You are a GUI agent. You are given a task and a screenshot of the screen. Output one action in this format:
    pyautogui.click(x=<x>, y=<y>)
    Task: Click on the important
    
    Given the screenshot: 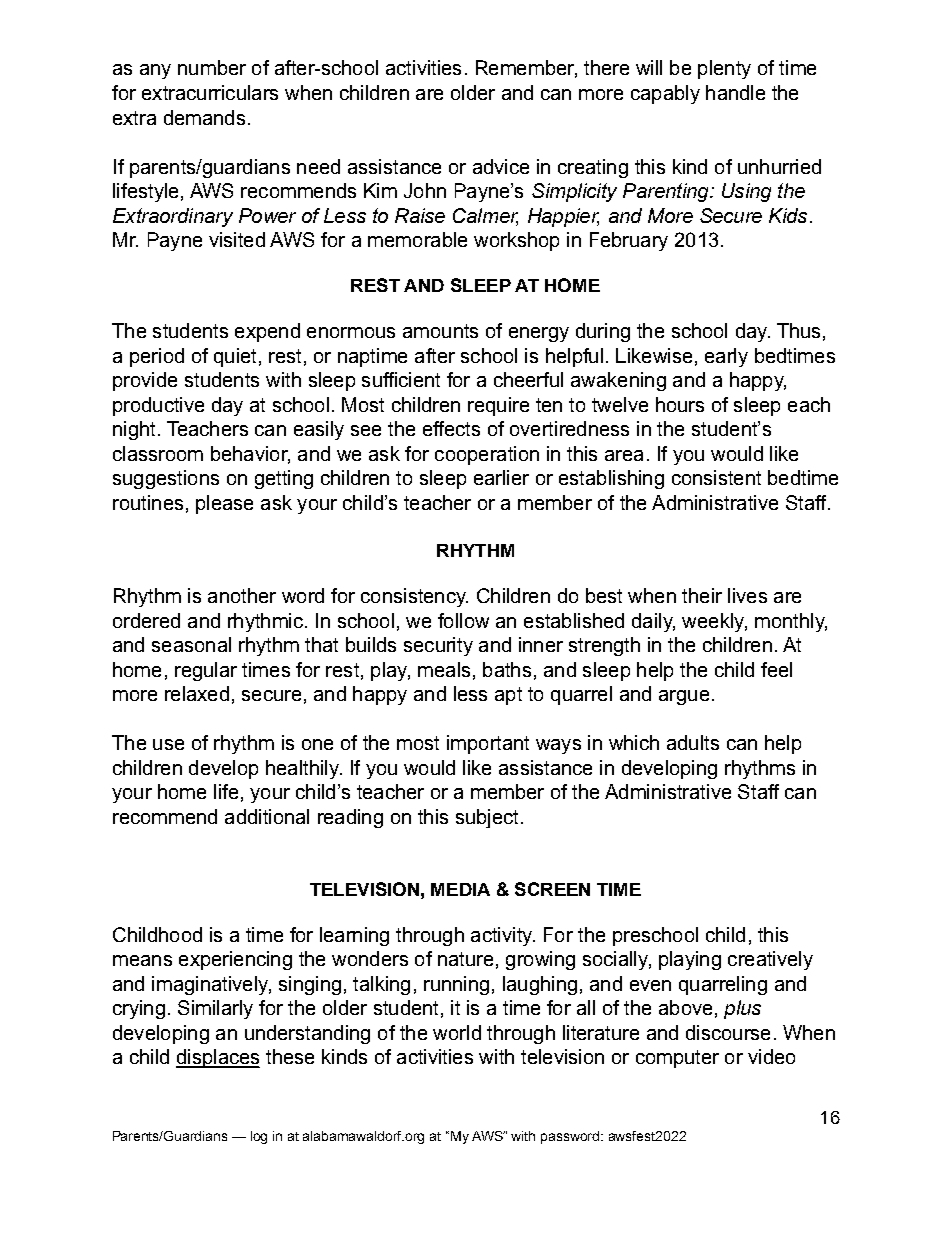 What is the action you would take?
    pyautogui.click(x=488, y=744)
